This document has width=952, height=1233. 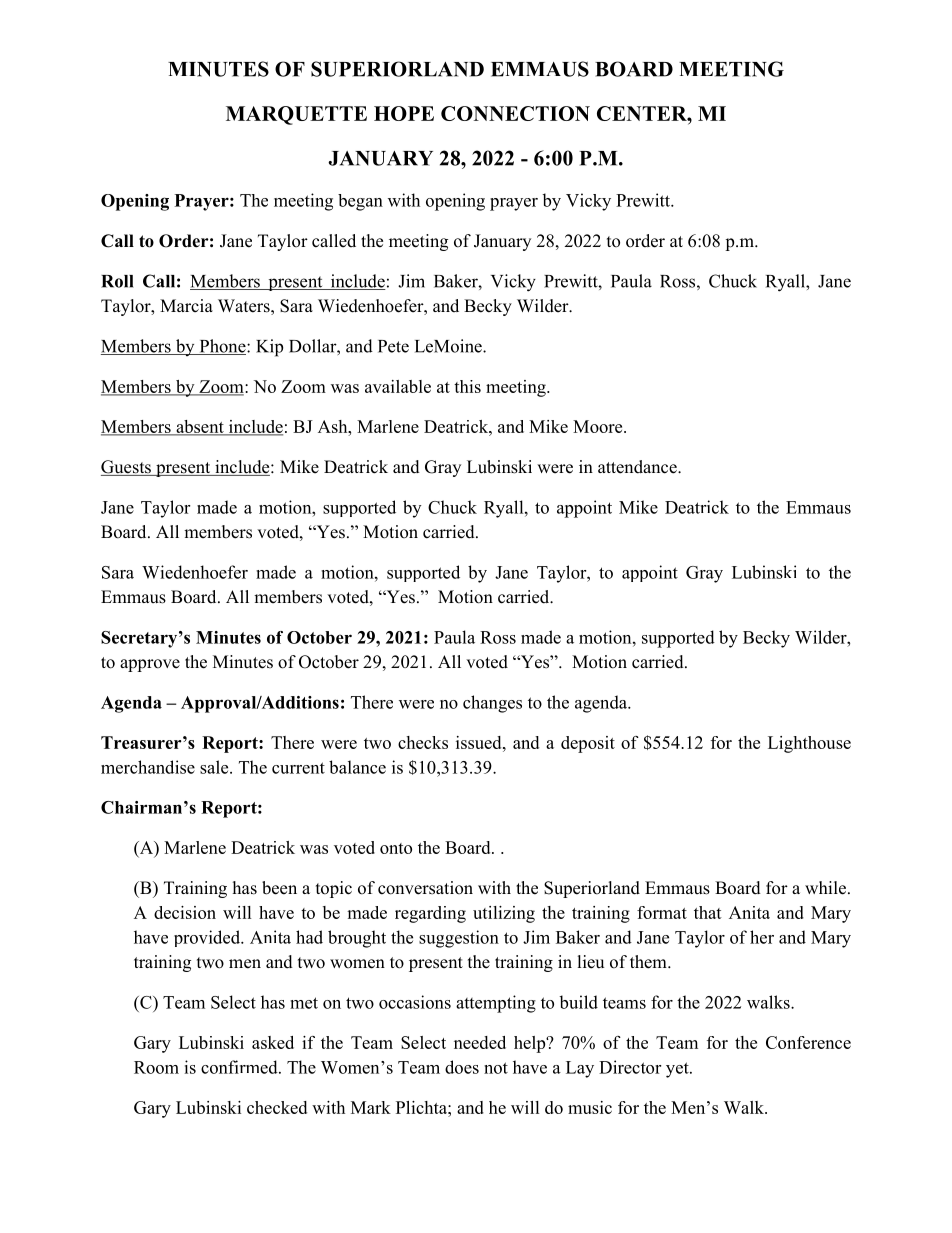 What do you see at coordinates (127, 468) in the document?
I see `Guests` at bounding box center [127, 468].
